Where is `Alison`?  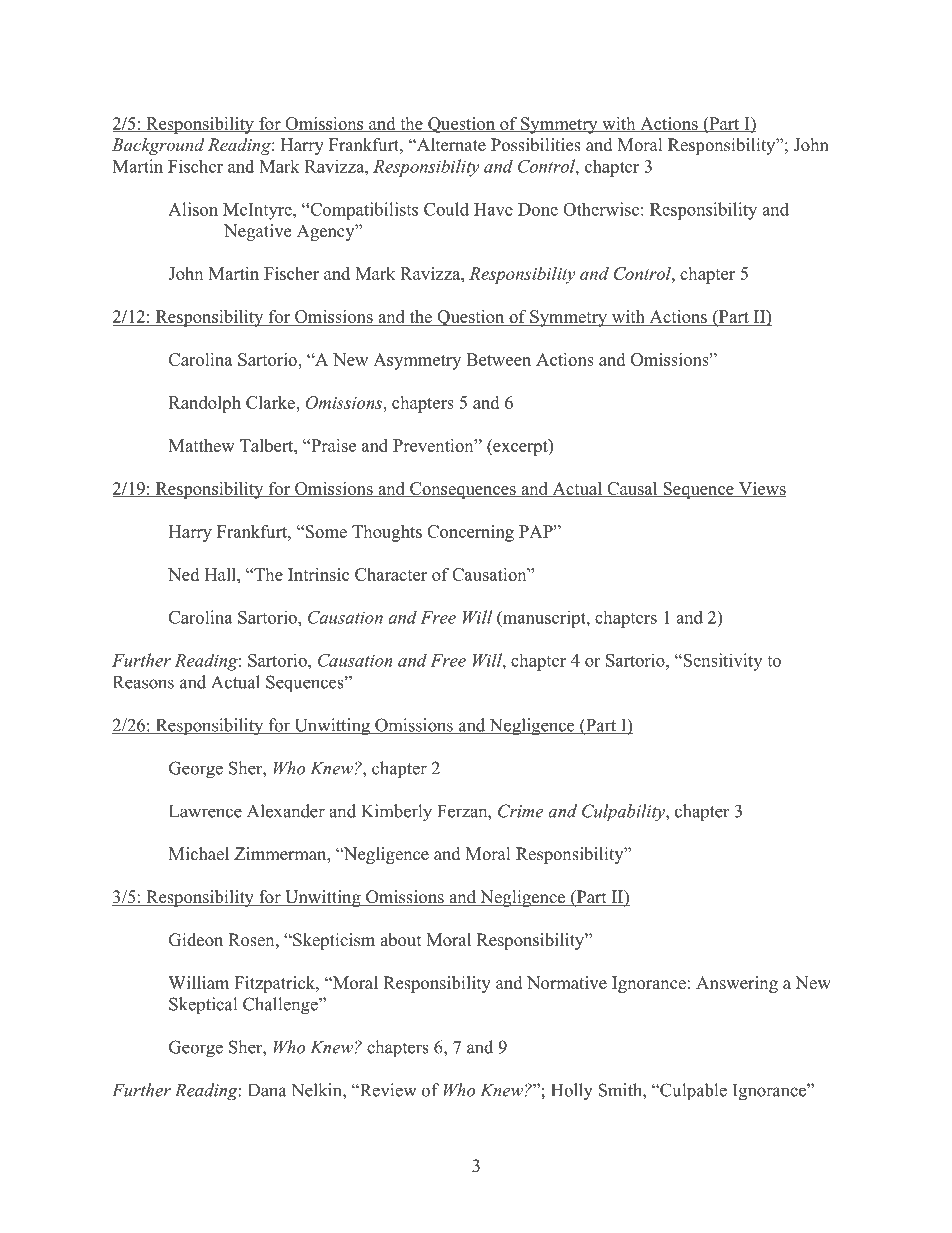
Alison is located at coordinates (193, 209).
